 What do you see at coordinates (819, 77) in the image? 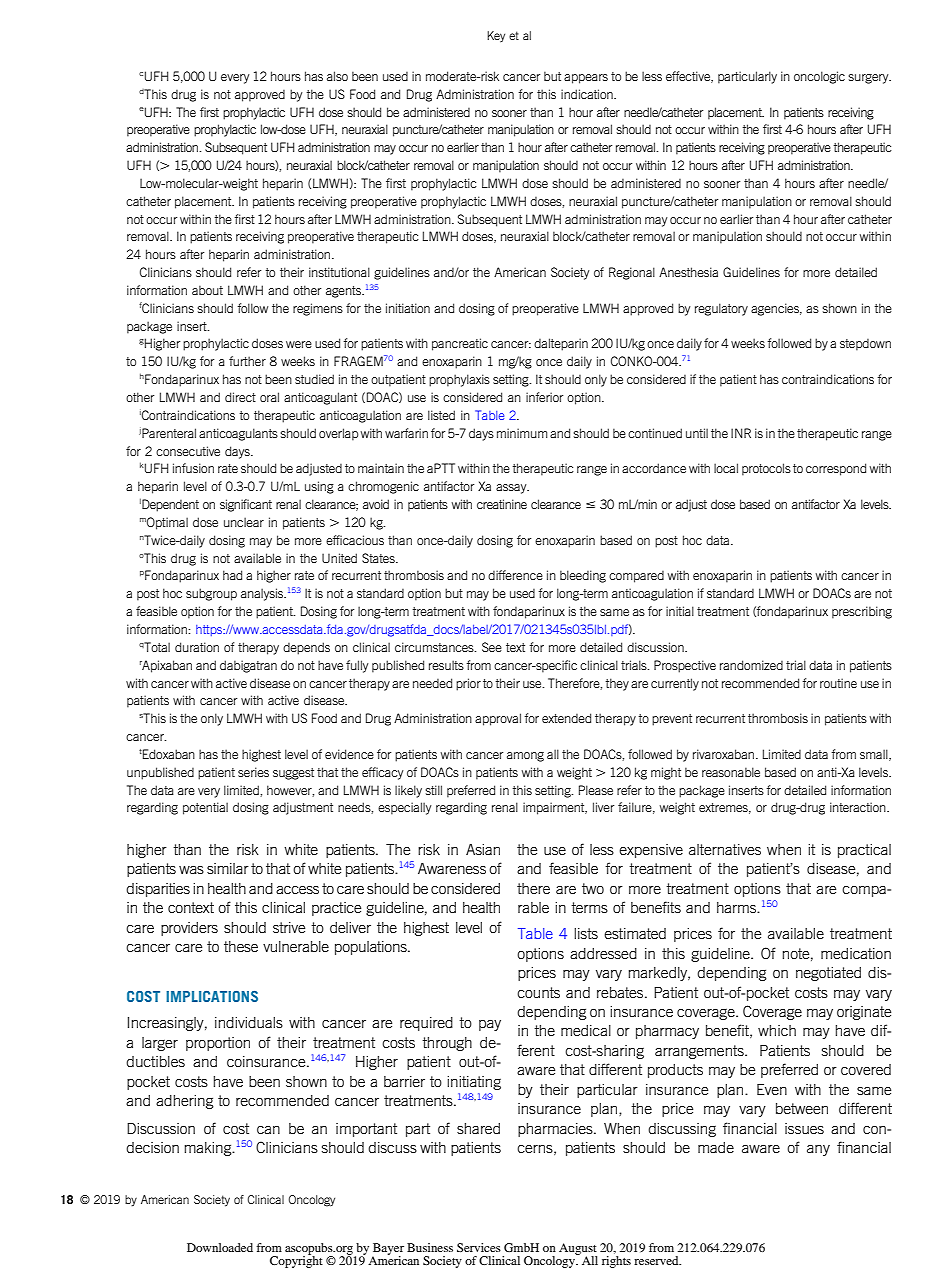
I see `oncologic` at bounding box center [819, 77].
